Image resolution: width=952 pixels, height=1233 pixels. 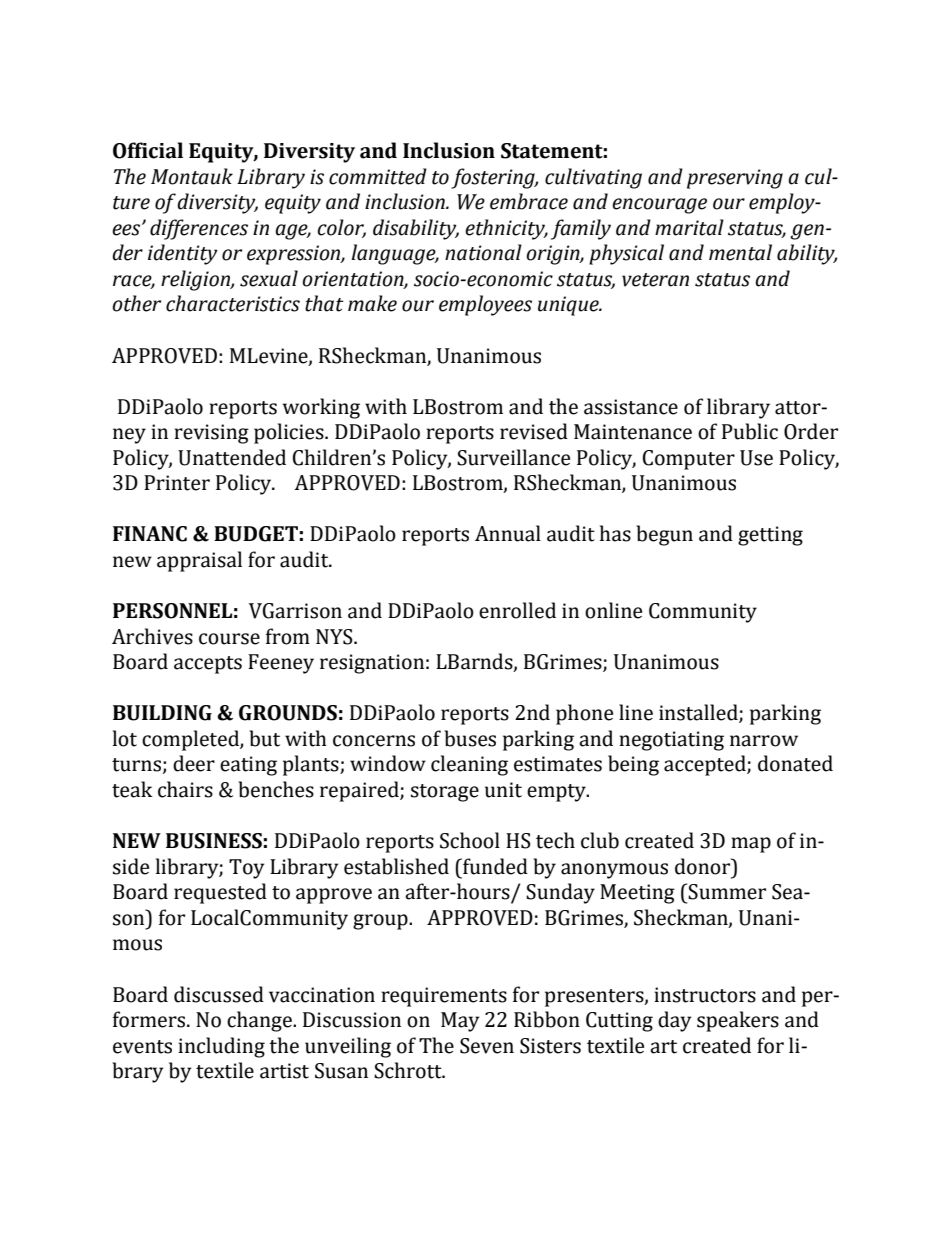 What do you see at coordinates (735, 179) in the screenshot?
I see `preserving` at bounding box center [735, 179].
